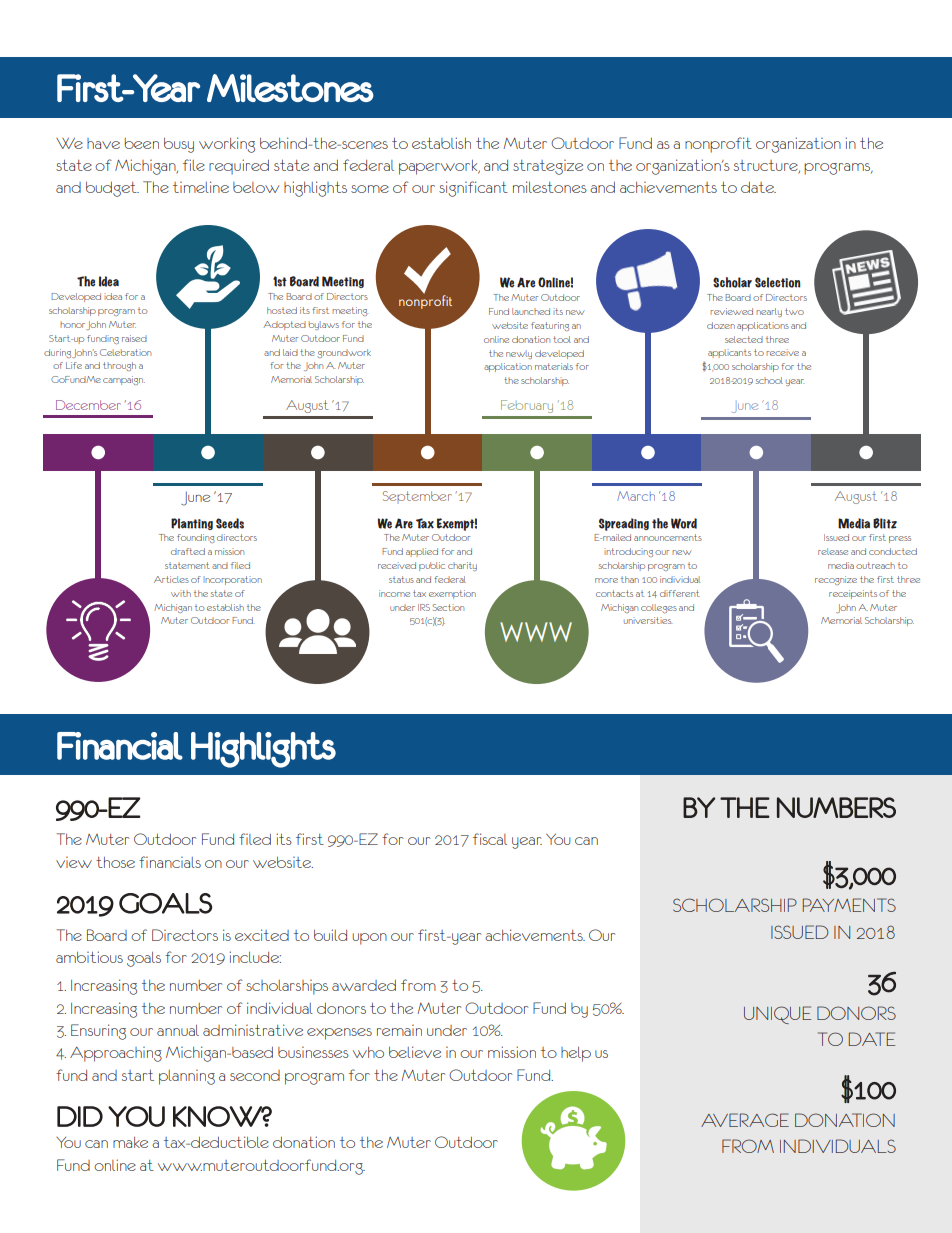  What do you see at coordinates (130, 1142) in the screenshot?
I see `make` at bounding box center [130, 1142].
